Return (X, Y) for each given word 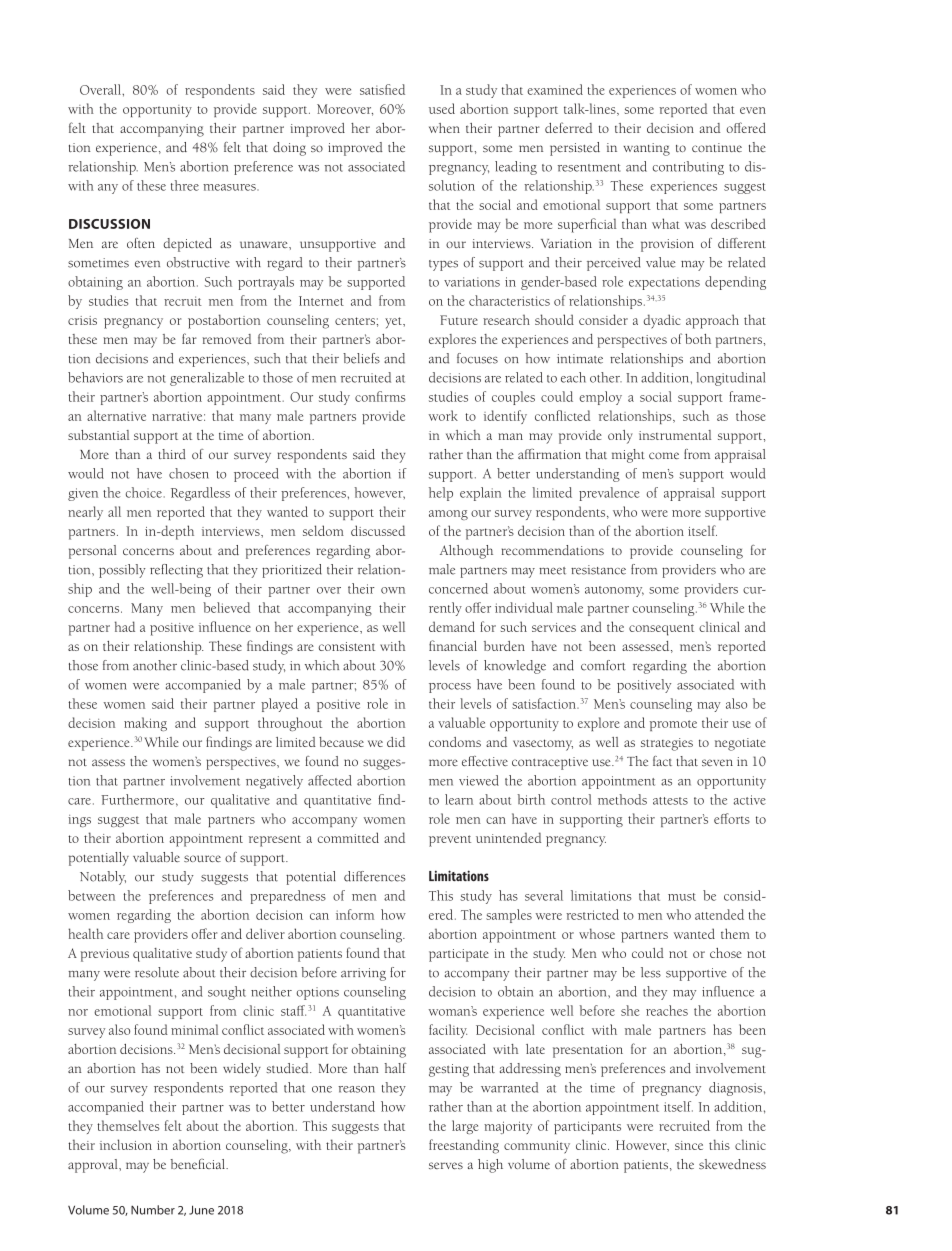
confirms (380, 396)
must (682, 897)
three (185, 185)
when (444, 128)
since (689, 1145)
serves (446, 1165)
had (125, 626)
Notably (103, 878)
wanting (646, 149)
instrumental (675, 435)
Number (153, 1210)
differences (375, 876)
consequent (661, 630)
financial (453, 645)
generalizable (207, 379)
